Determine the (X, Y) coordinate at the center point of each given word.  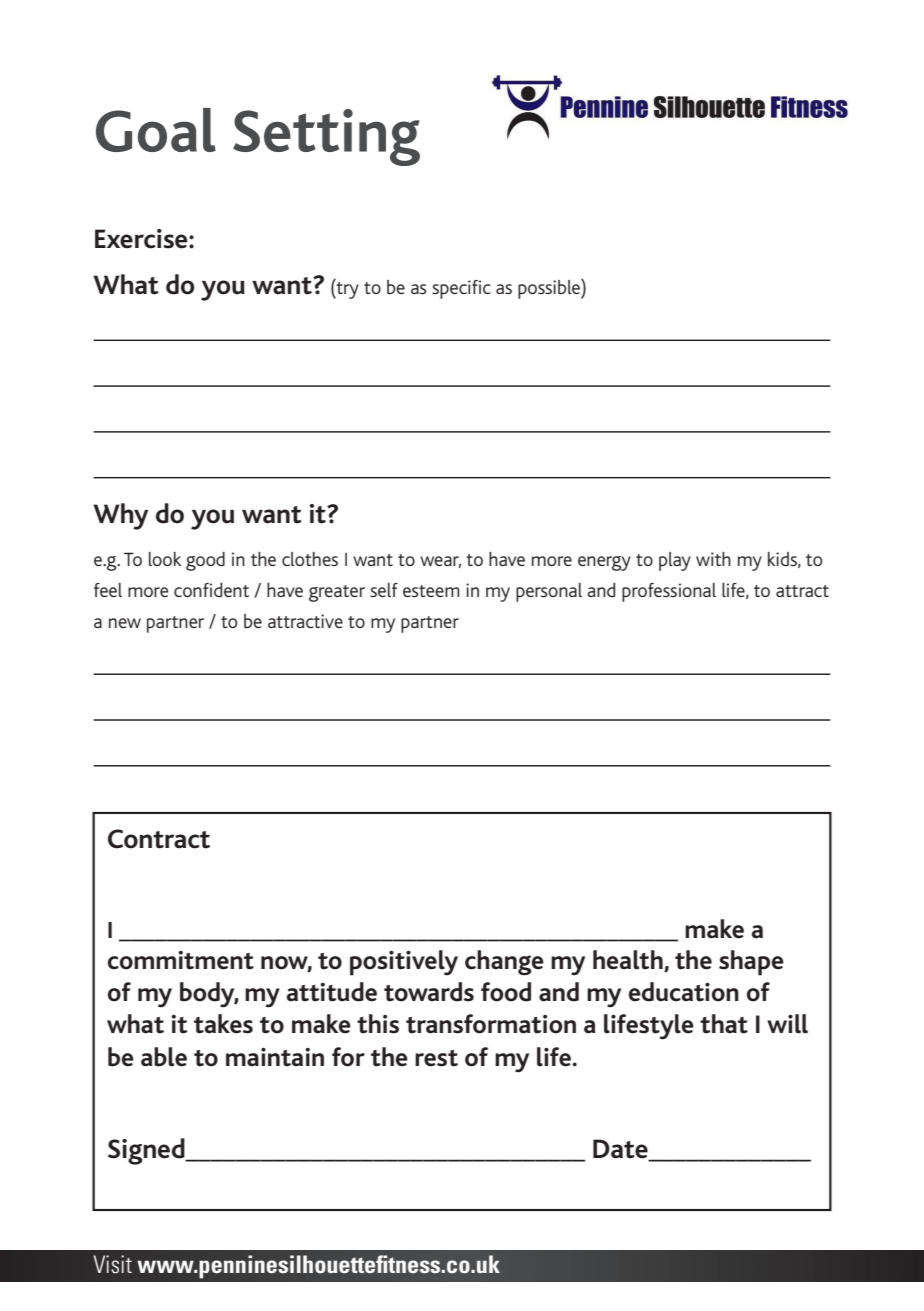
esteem (431, 591)
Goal (156, 130)
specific (461, 289)
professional (669, 592)
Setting (326, 137)
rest (436, 1058)
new (125, 623)
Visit (112, 1264)
